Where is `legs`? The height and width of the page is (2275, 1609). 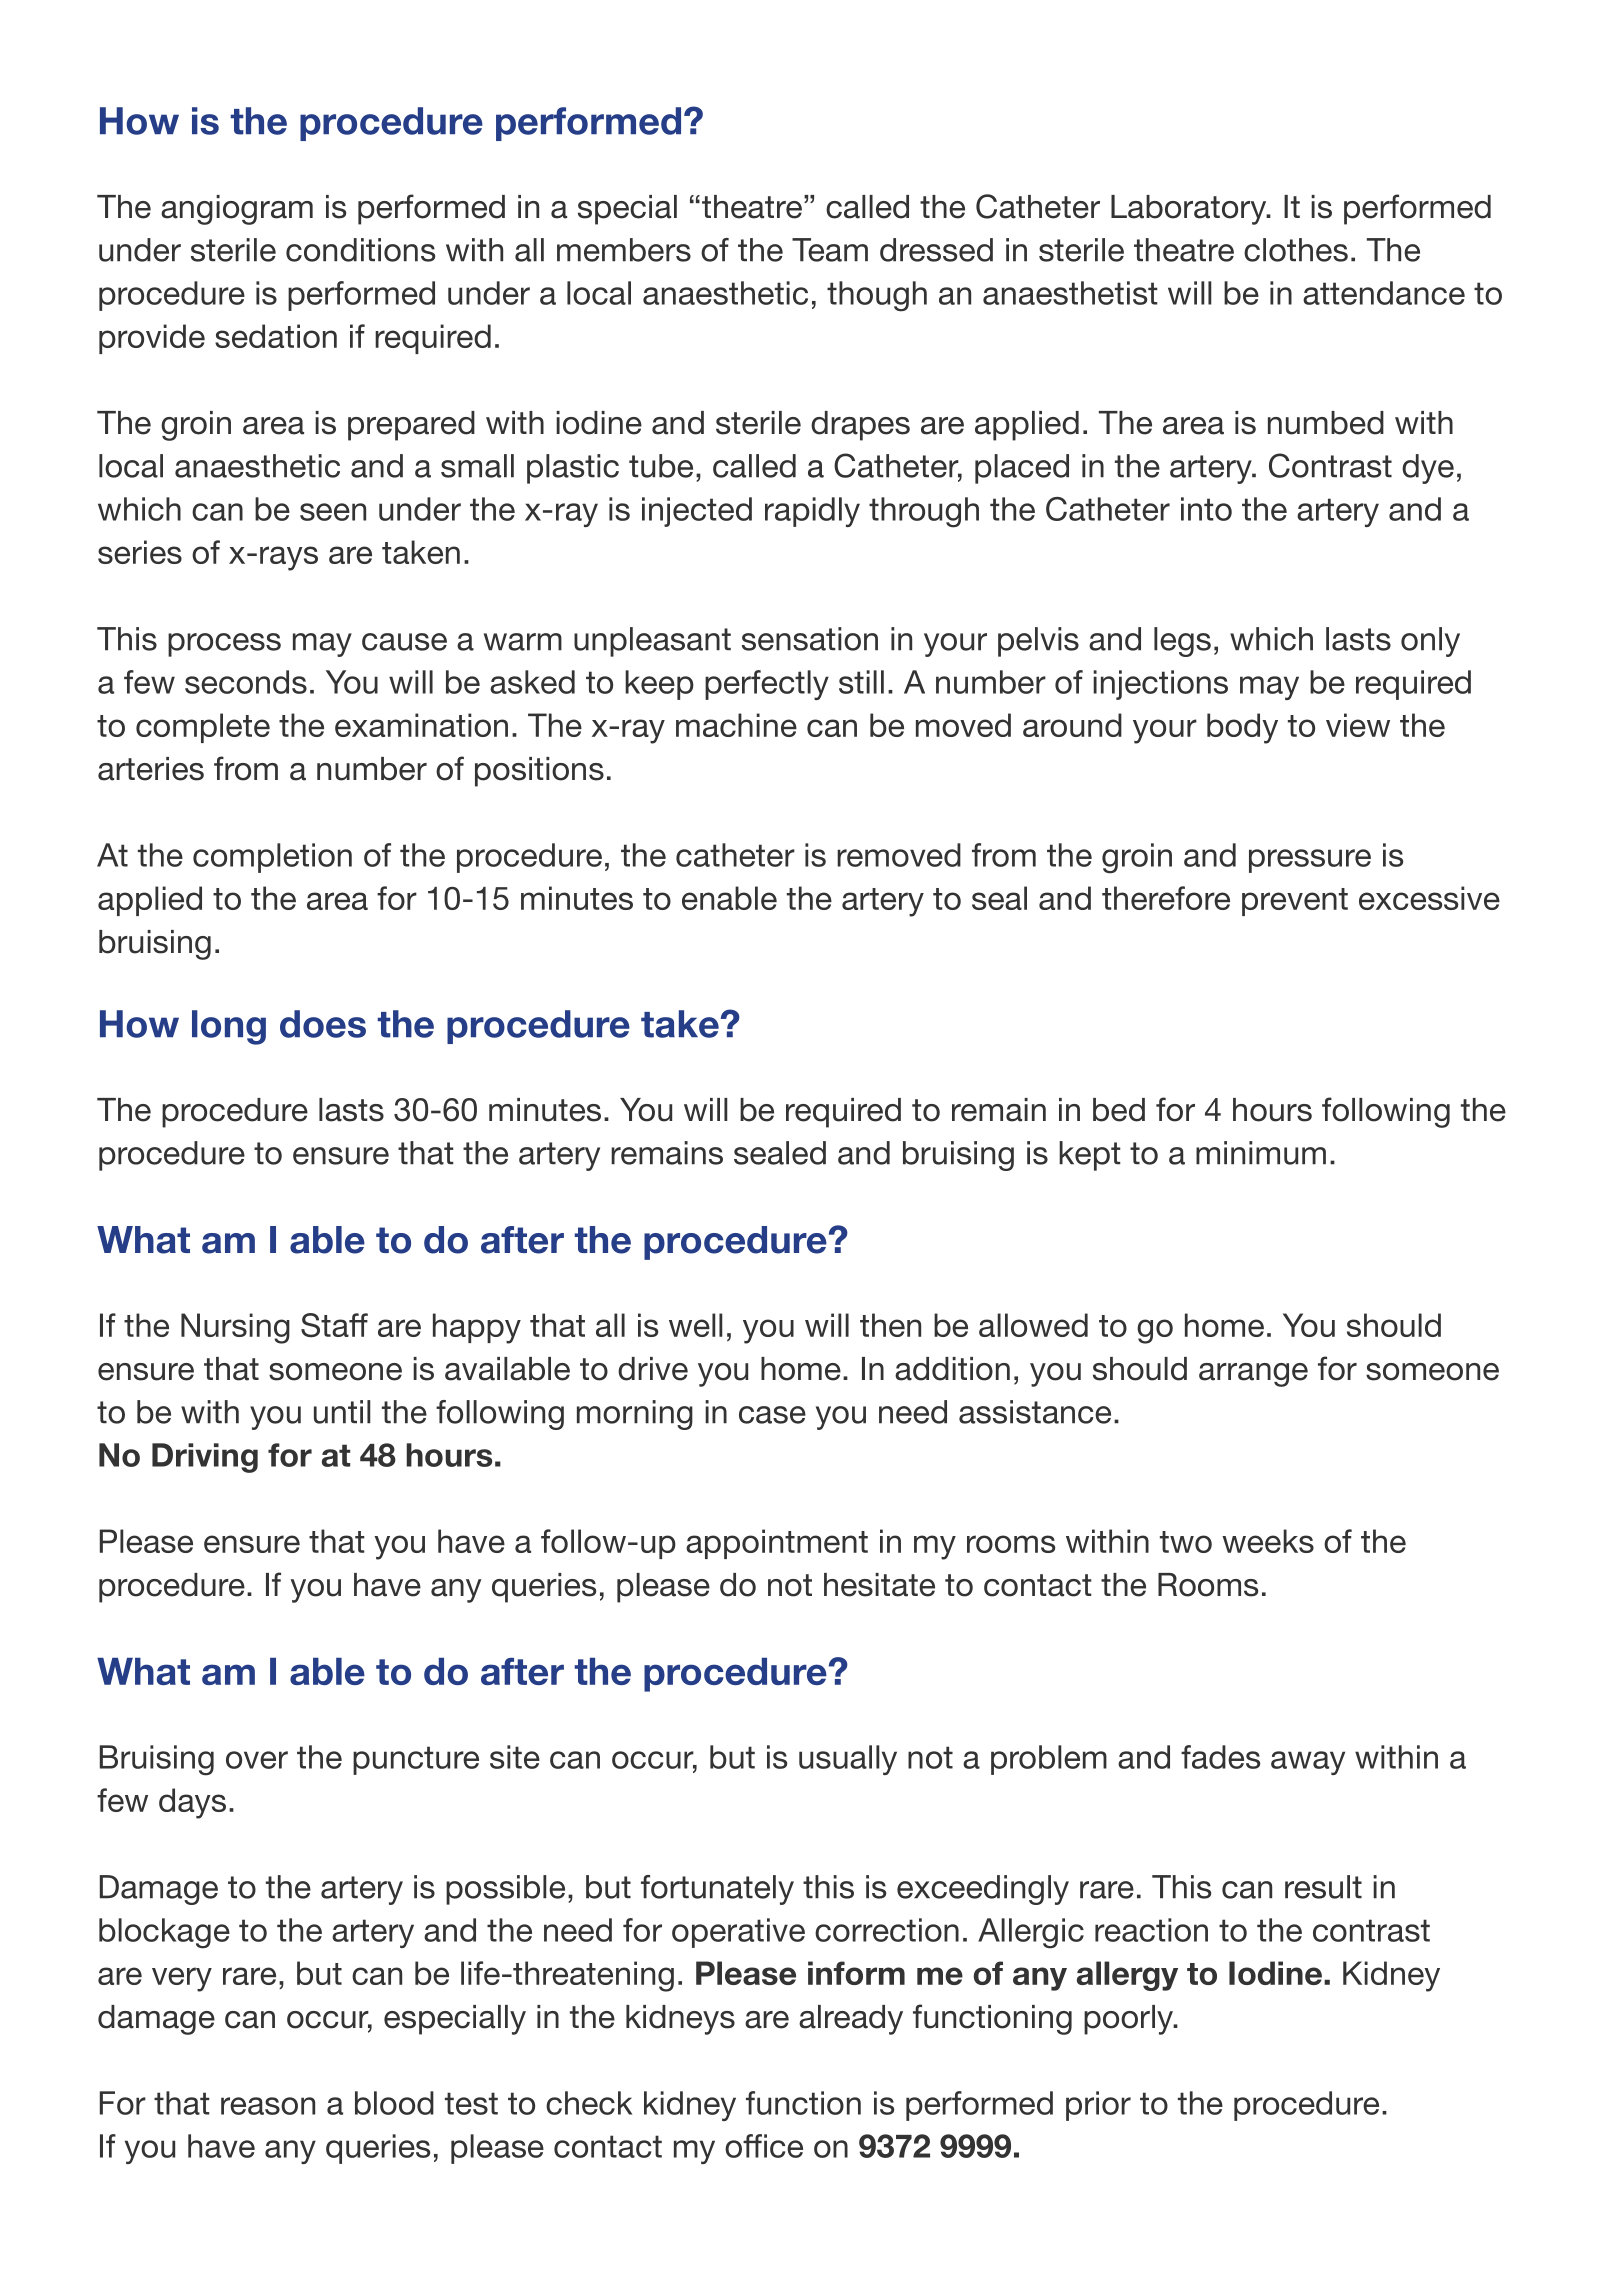 legs is located at coordinates (1182, 642).
